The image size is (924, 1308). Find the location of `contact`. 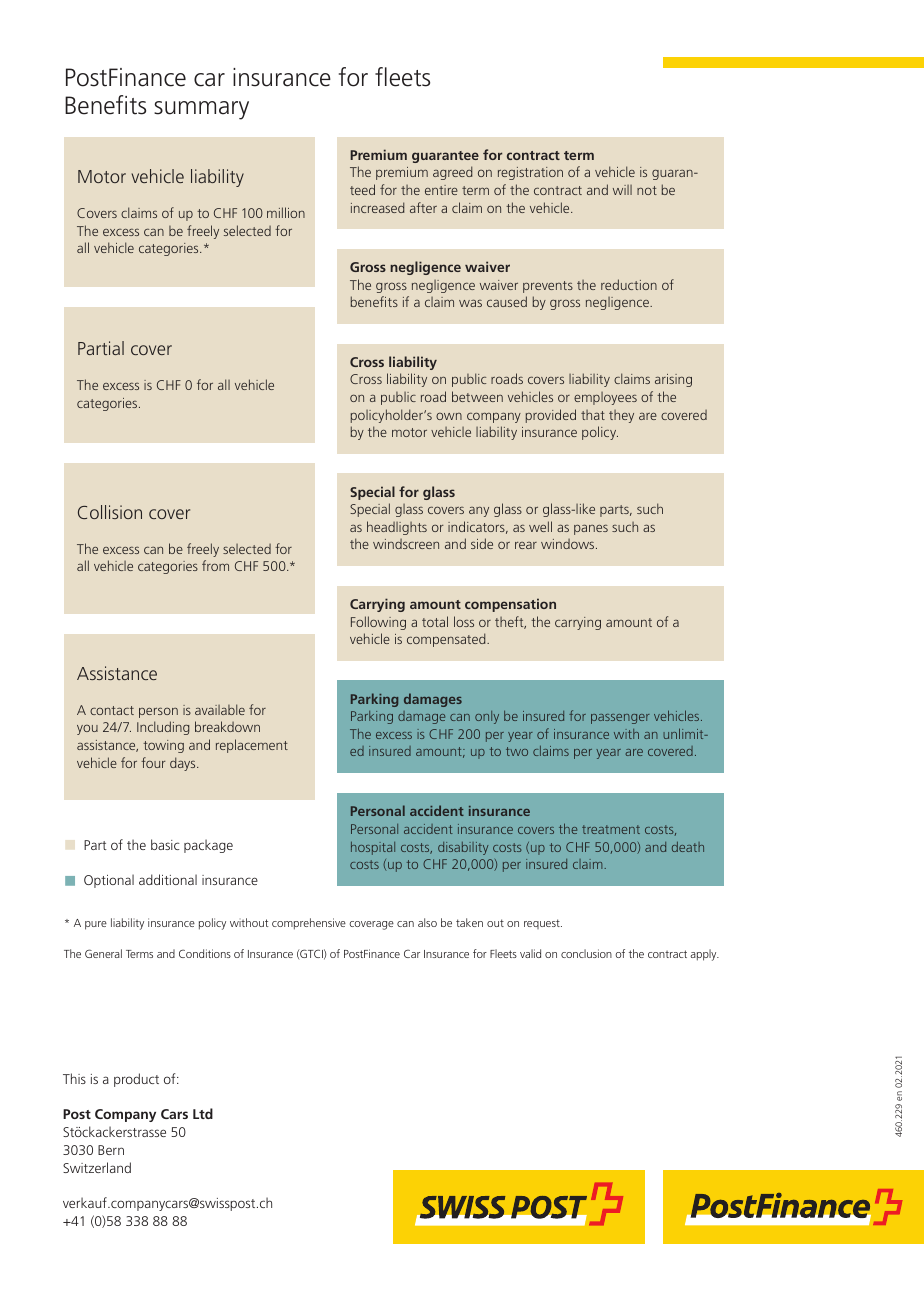

contact is located at coordinates (112, 710).
